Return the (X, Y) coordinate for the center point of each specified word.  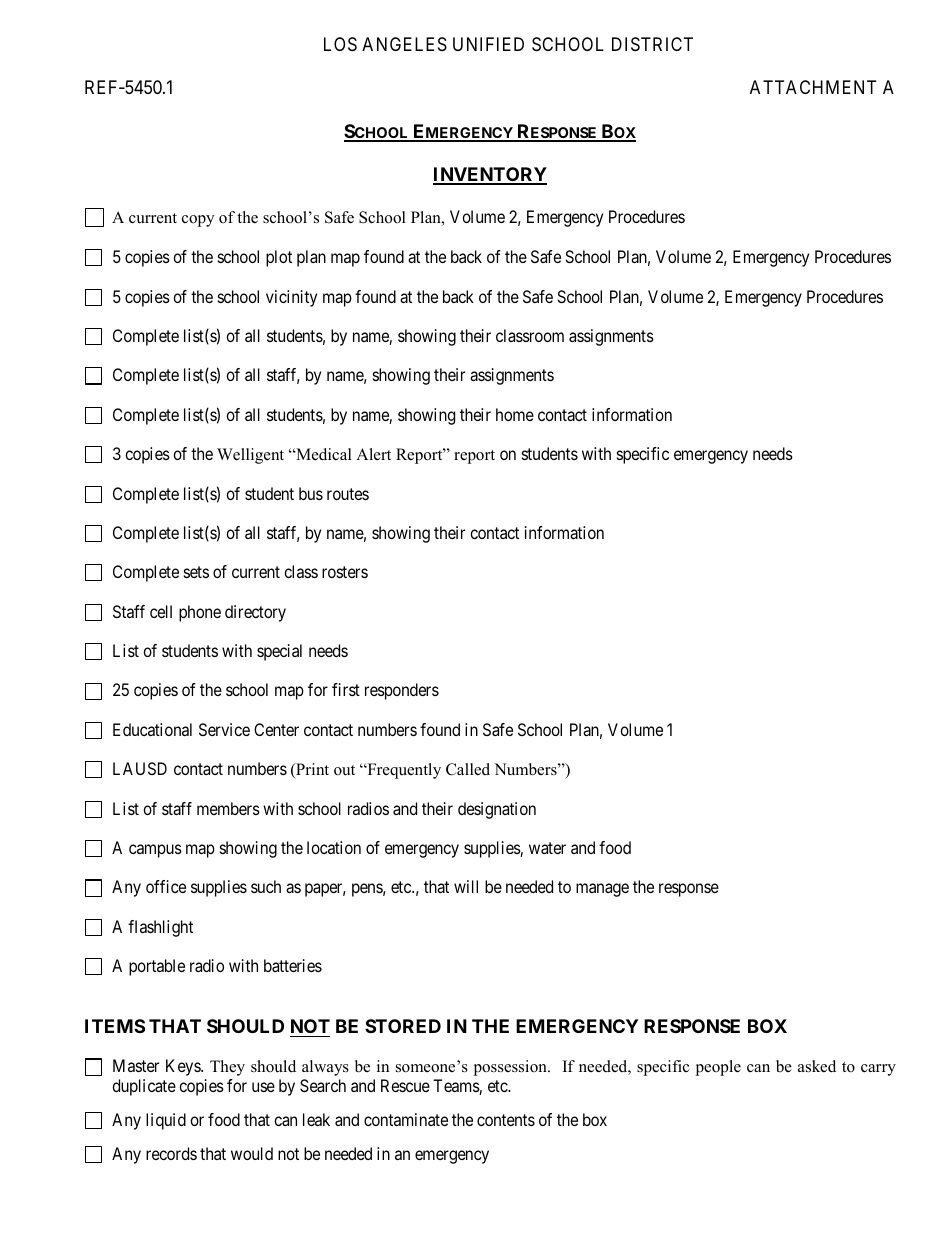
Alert (373, 454)
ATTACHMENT (813, 87)
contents (506, 1120)
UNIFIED (488, 44)
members (228, 808)
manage (602, 890)
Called (468, 769)
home (515, 414)
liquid (166, 1121)
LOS (340, 44)
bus (311, 493)
